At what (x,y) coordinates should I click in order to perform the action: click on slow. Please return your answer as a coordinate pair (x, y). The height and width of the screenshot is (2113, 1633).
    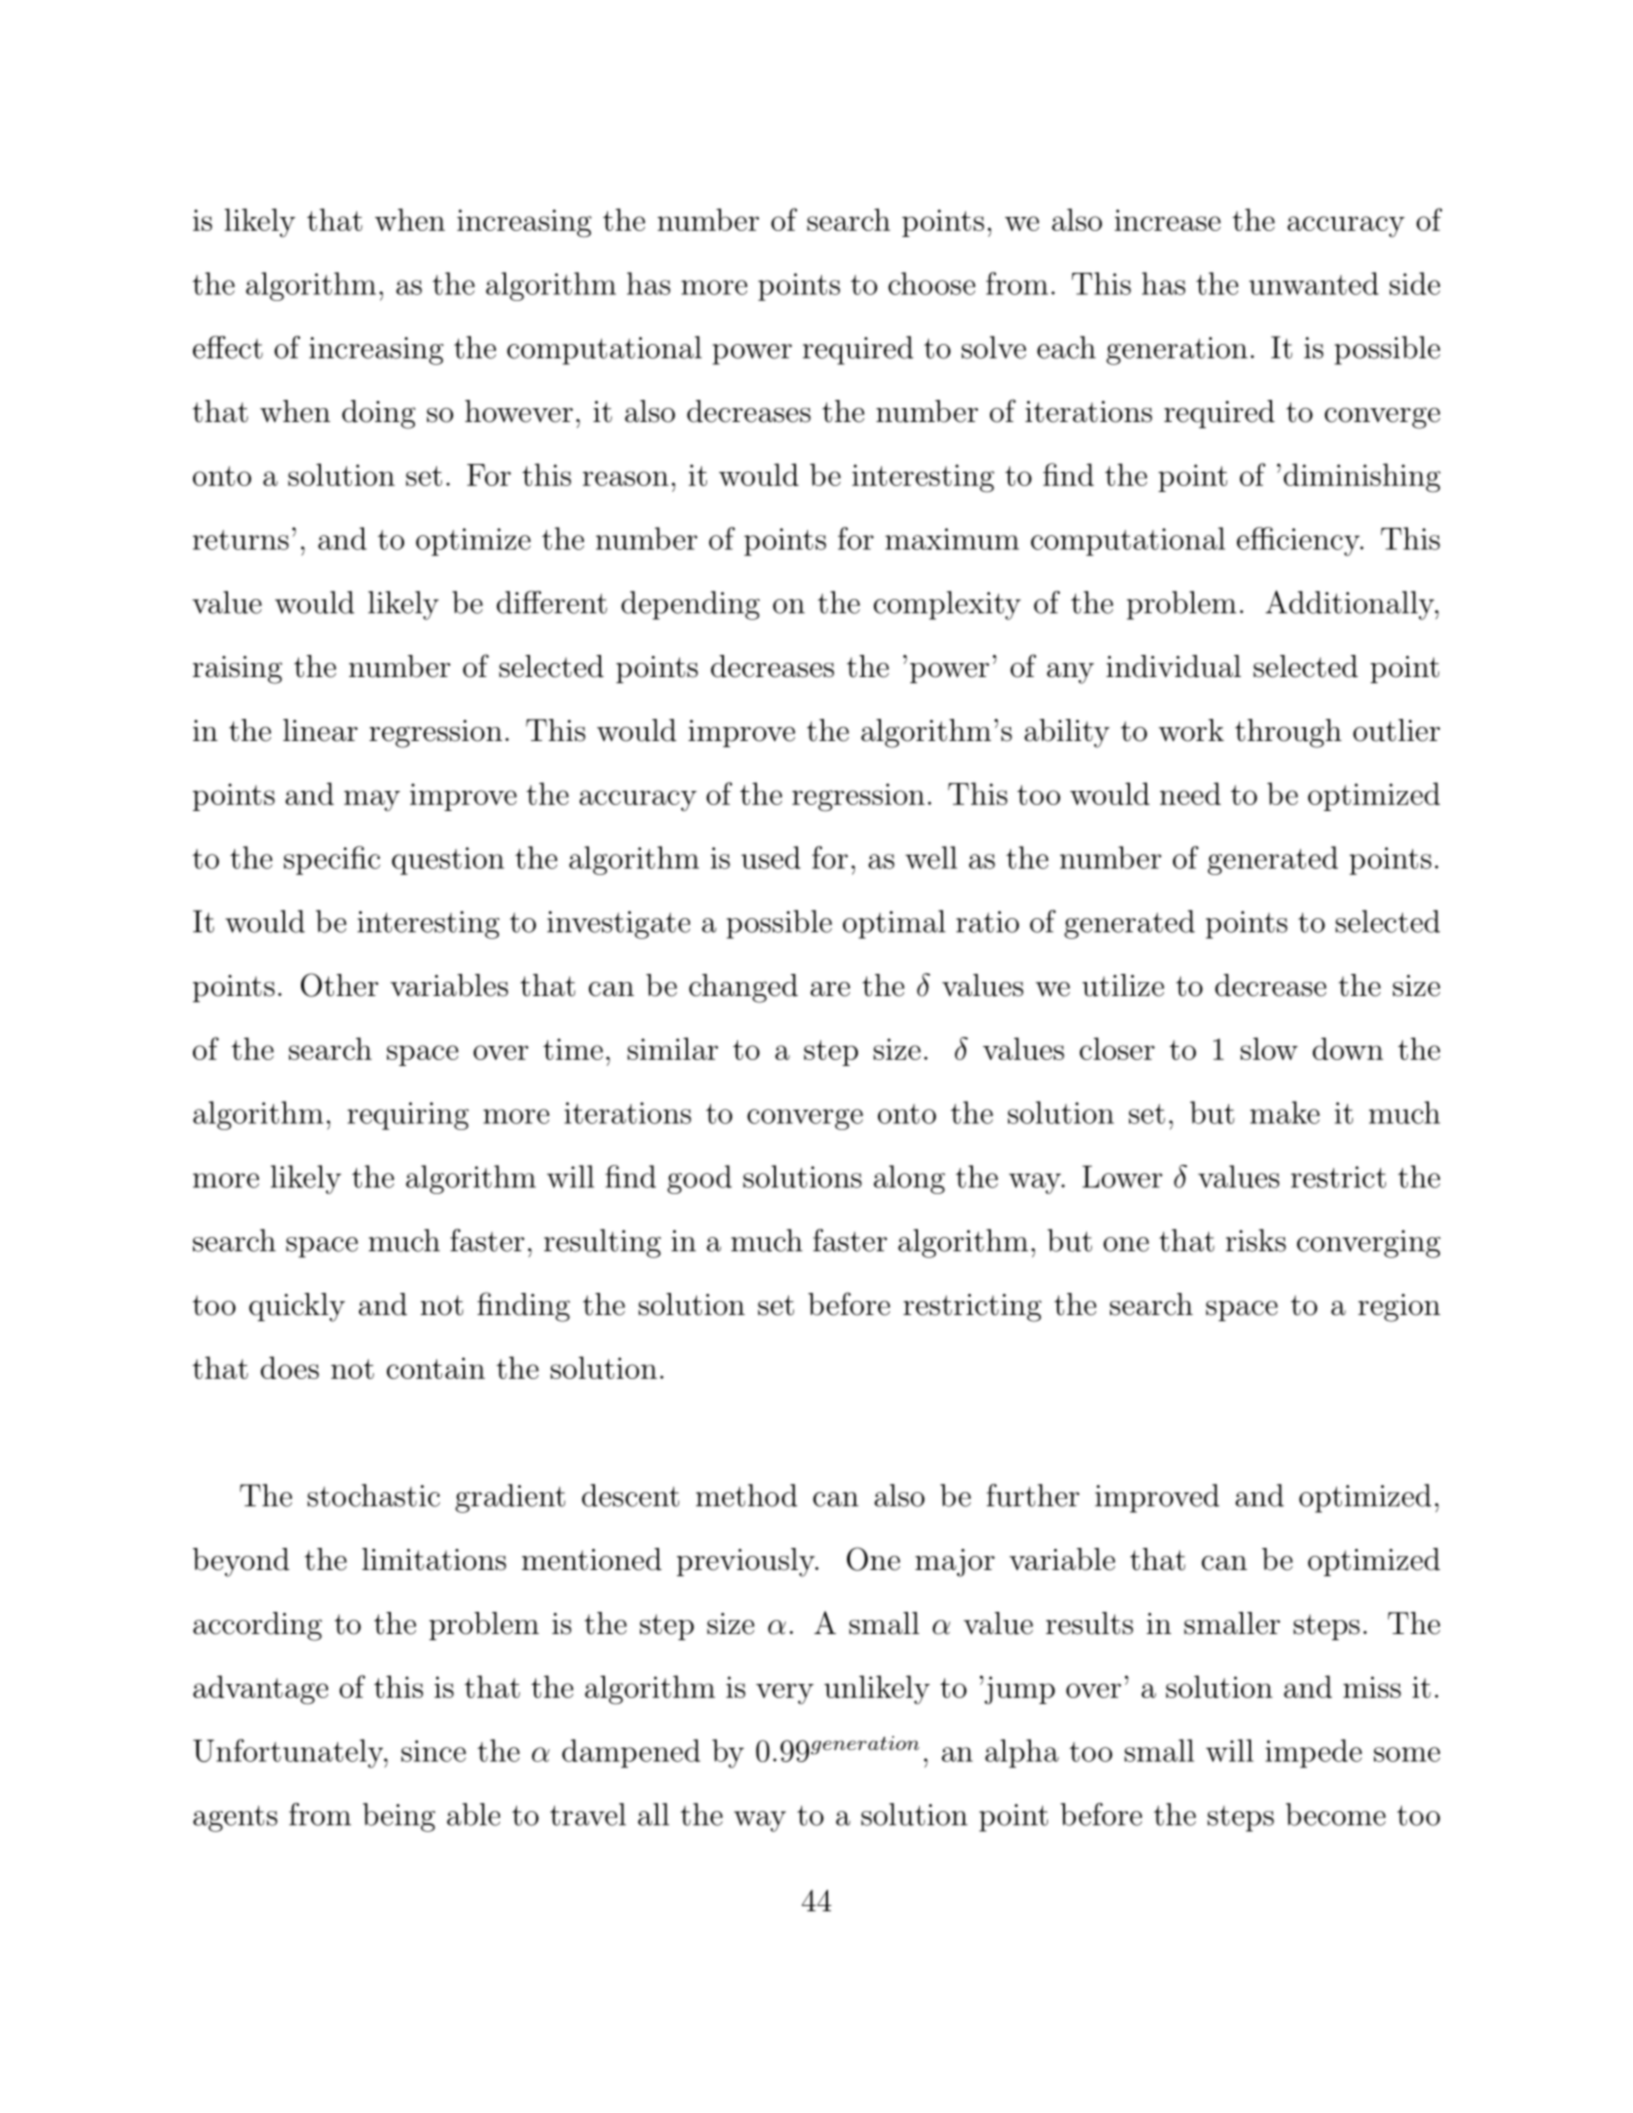
    Looking at the image, I should click on (1269, 1048).
